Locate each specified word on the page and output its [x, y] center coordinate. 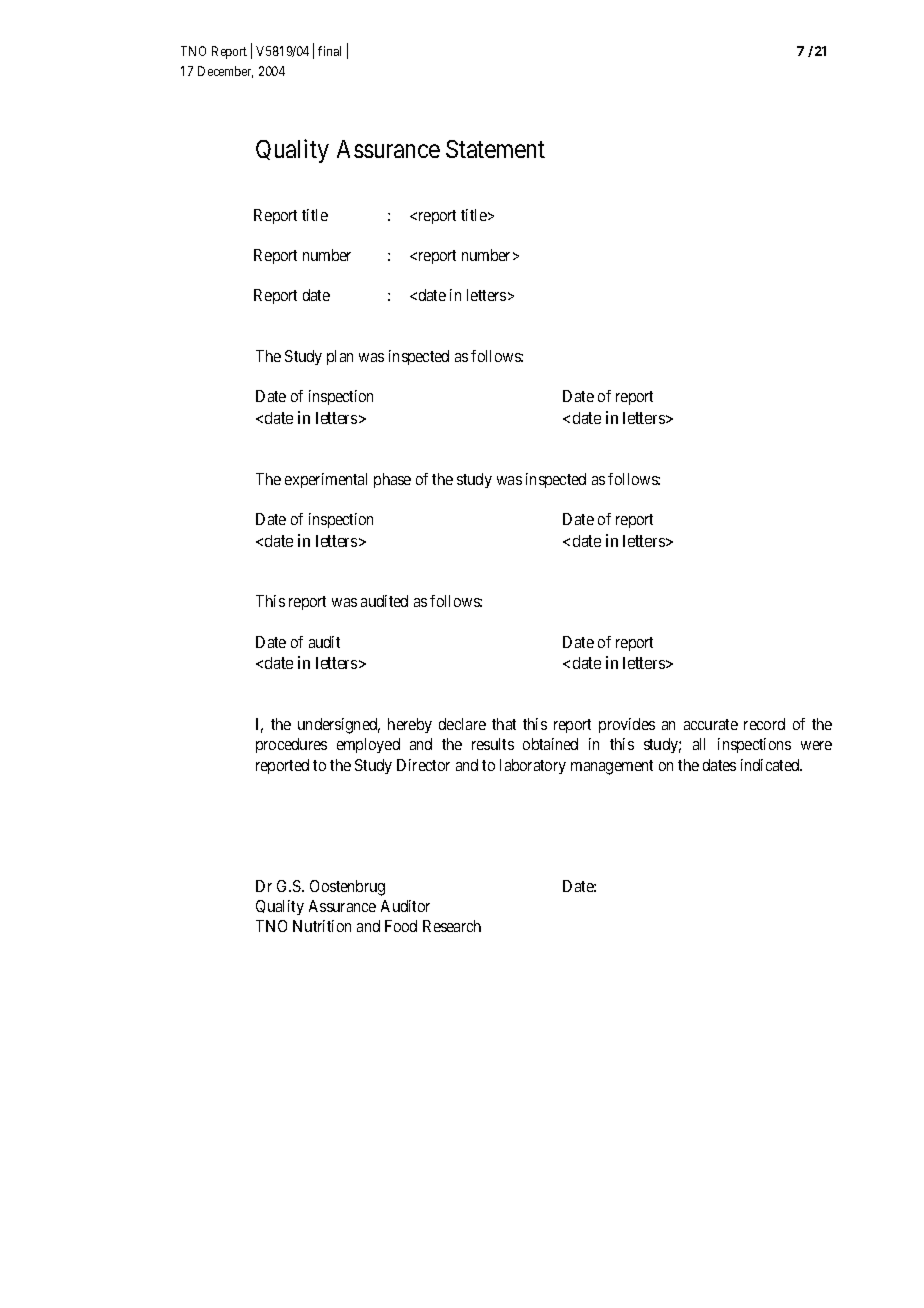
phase [392, 480]
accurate [711, 724]
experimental [326, 480]
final [329, 51]
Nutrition [322, 926]
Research [452, 926]
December [225, 72]
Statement [495, 149]
